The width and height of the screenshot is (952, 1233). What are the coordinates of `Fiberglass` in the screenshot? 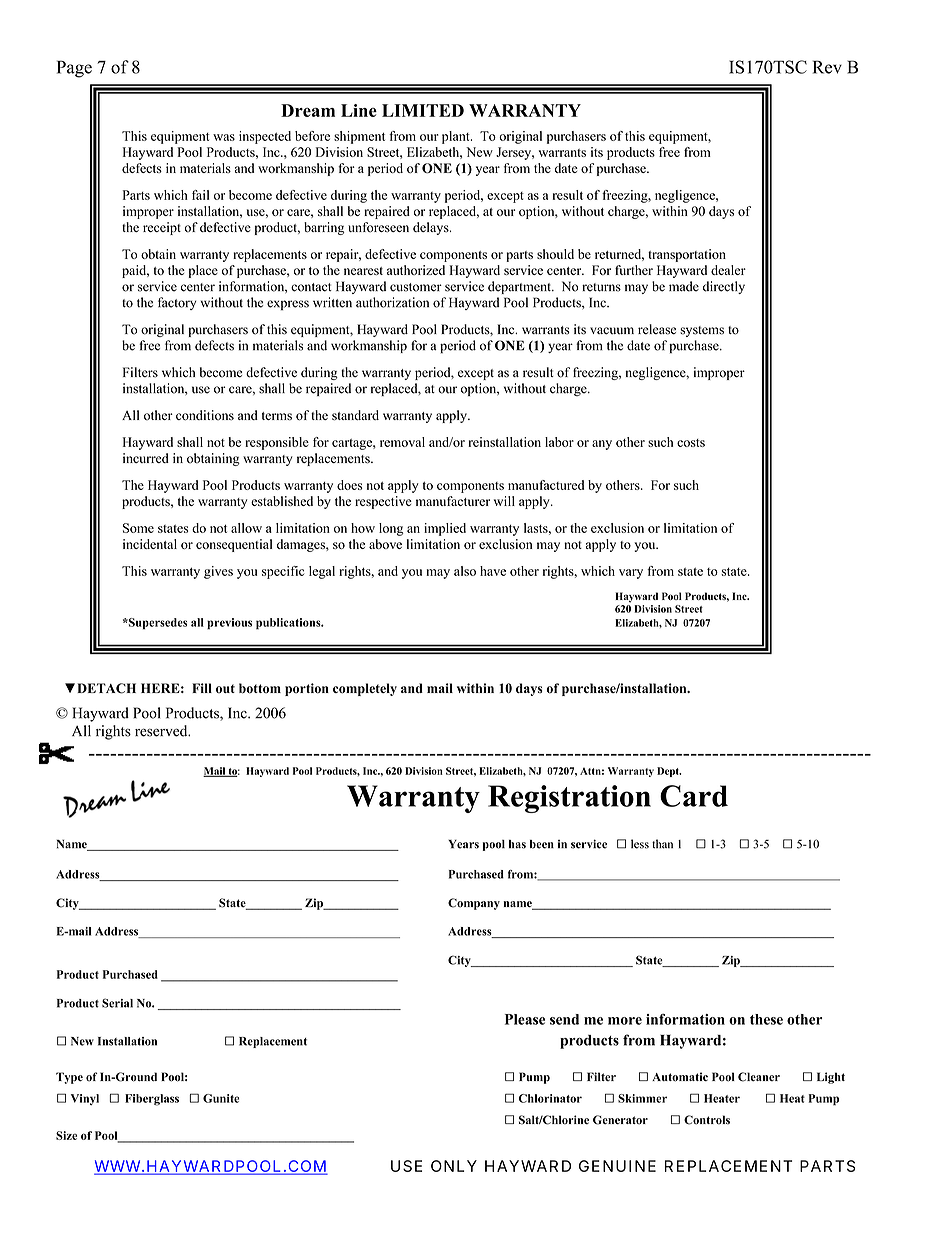 It's located at (152, 1100).
